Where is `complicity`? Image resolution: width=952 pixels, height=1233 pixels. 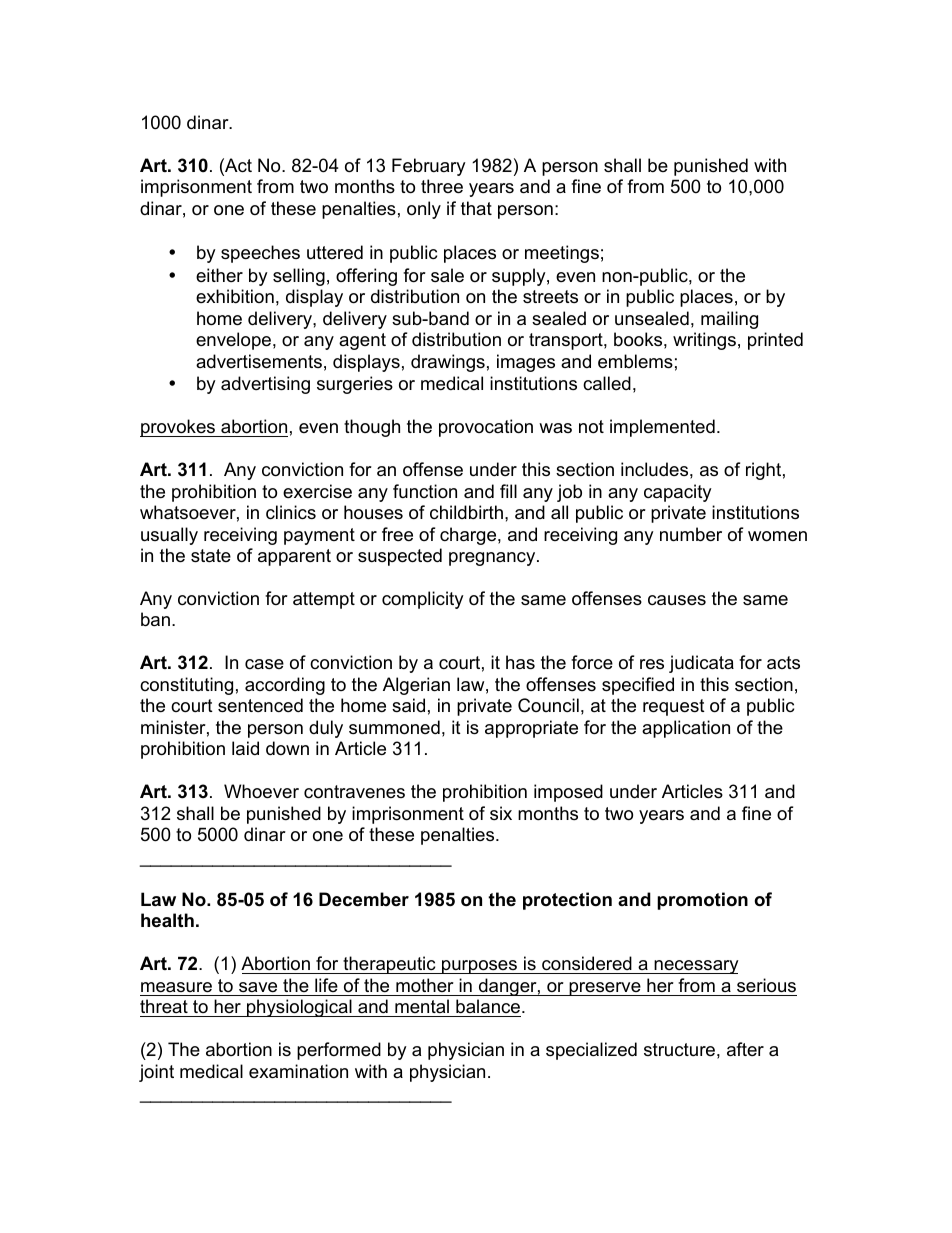 complicity is located at coordinates (423, 600).
